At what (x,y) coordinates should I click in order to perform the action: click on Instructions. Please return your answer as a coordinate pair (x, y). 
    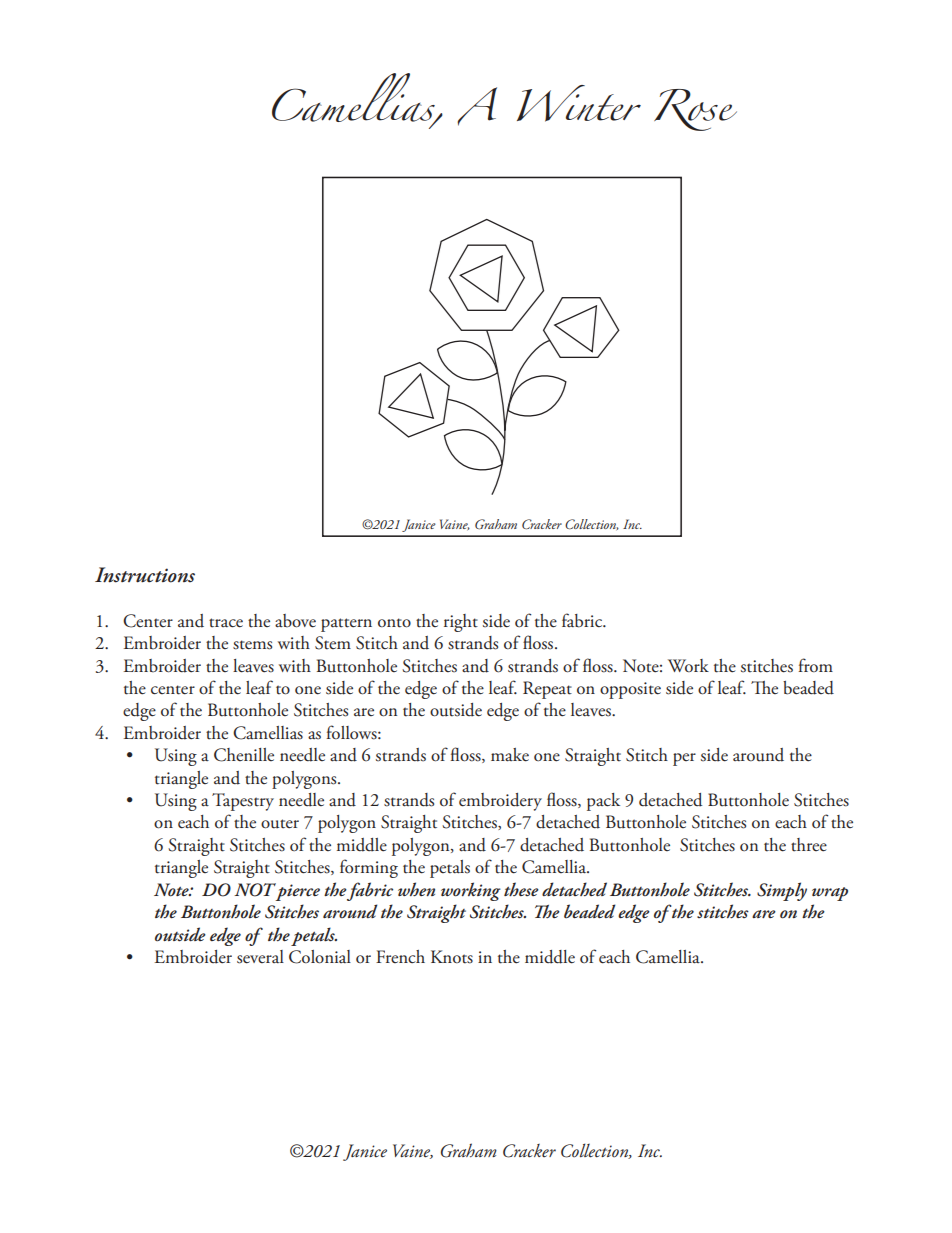
    Looking at the image, I should click on (145, 575).
